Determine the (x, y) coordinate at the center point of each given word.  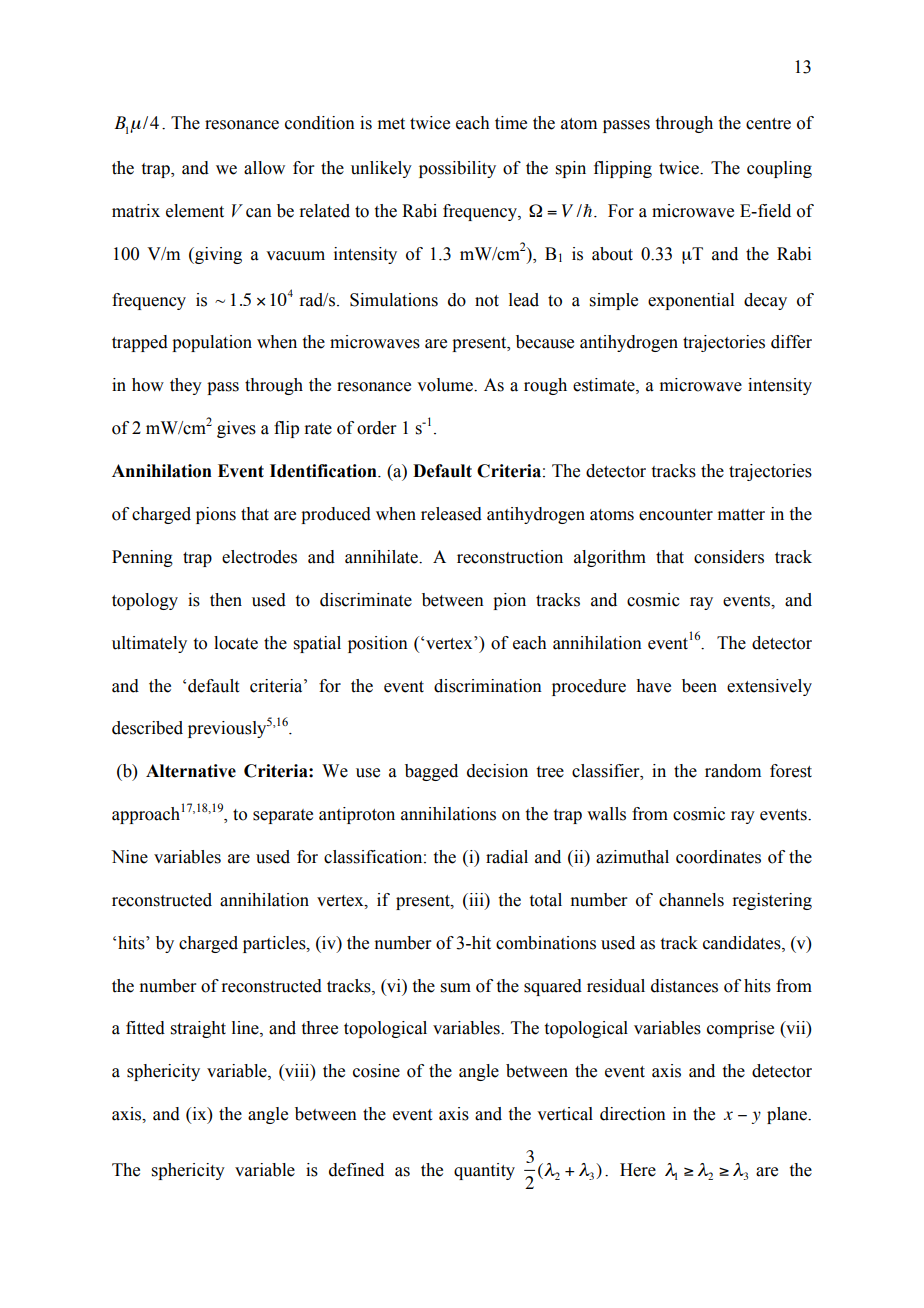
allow (264, 168)
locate (236, 643)
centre (768, 124)
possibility (457, 169)
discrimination (488, 686)
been (699, 686)
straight (198, 1029)
